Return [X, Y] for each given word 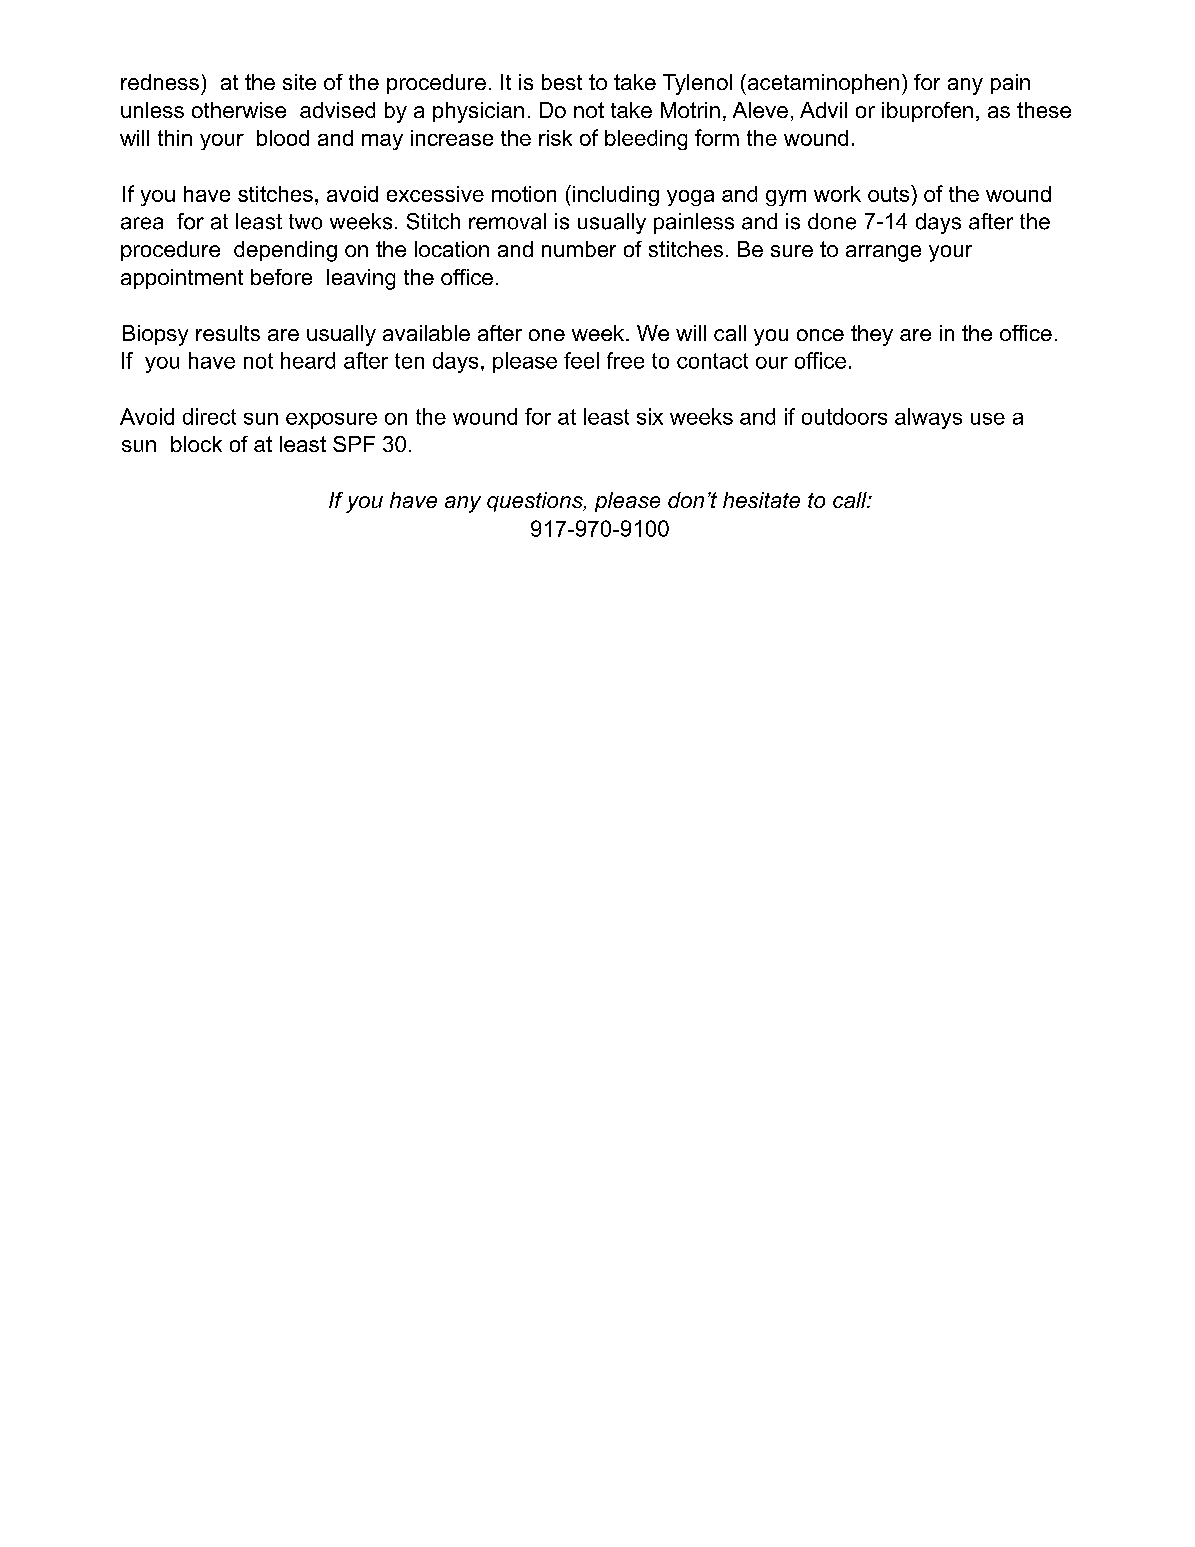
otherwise [239, 110]
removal [507, 221]
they [872, 335]
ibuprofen [927, 112]
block [196, 444]
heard [308, 360]
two [305, 222]
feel [581, 360]
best [562, 82]
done [832, 221]
